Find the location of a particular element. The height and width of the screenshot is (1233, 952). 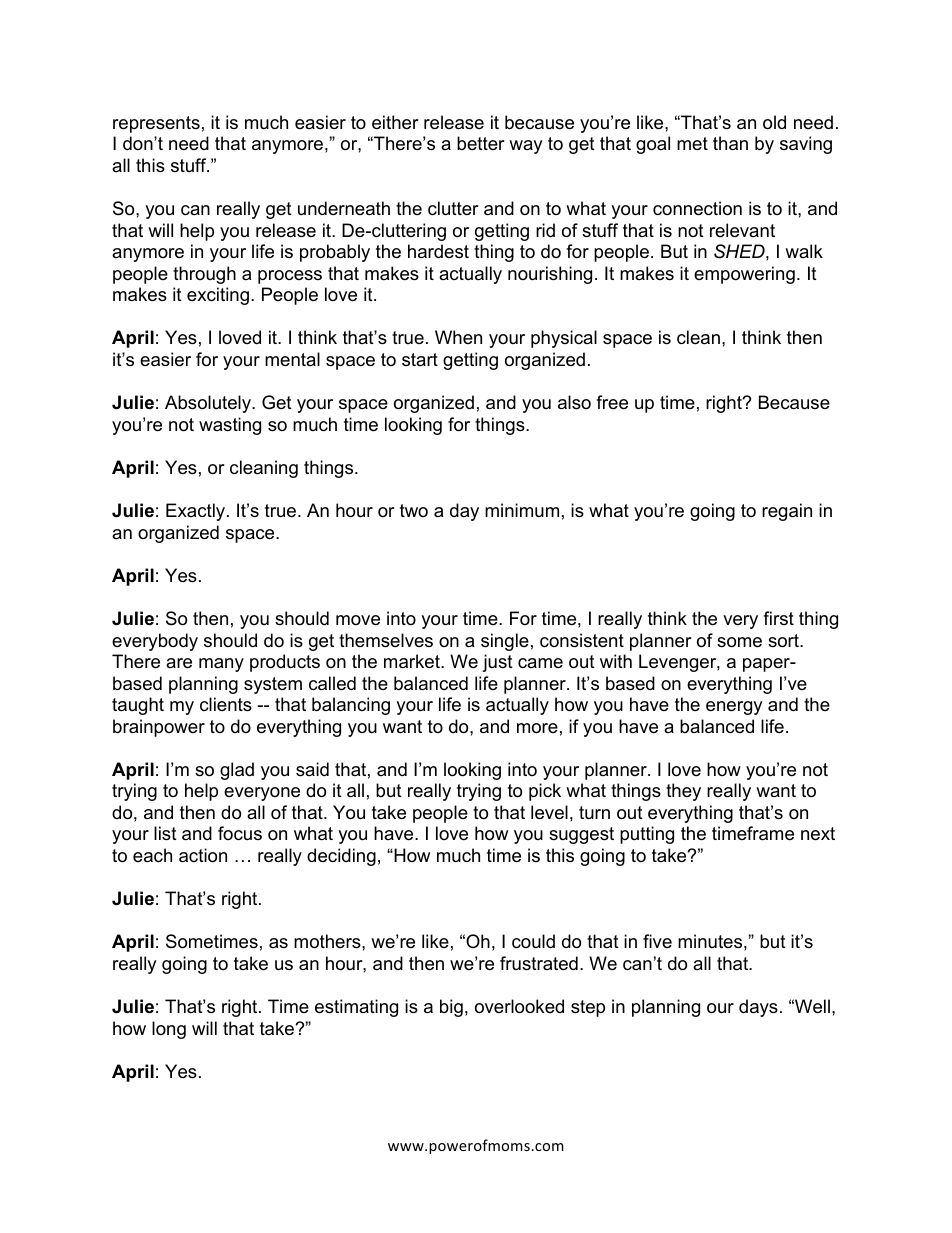

represents is located at coordinates (156, 124).
